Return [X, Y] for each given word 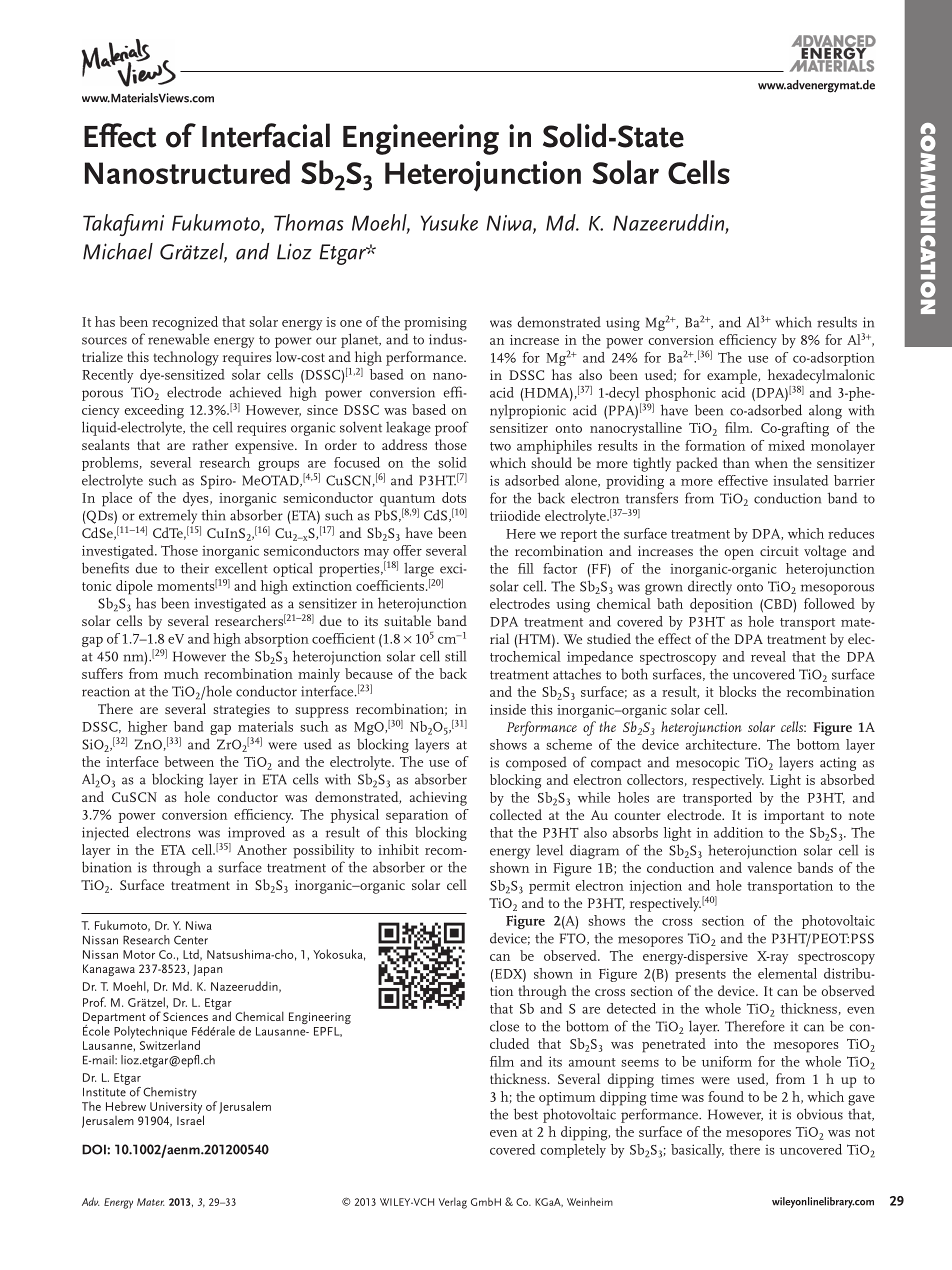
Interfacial [266, 135]
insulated [800, 480]
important [794, 817]
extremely [168, 516]
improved [256, 833]
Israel [190, 1119]
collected [516, 814]
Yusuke [449, 222]
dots [454, 497]
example [733, 376]
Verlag [453, 1203]
